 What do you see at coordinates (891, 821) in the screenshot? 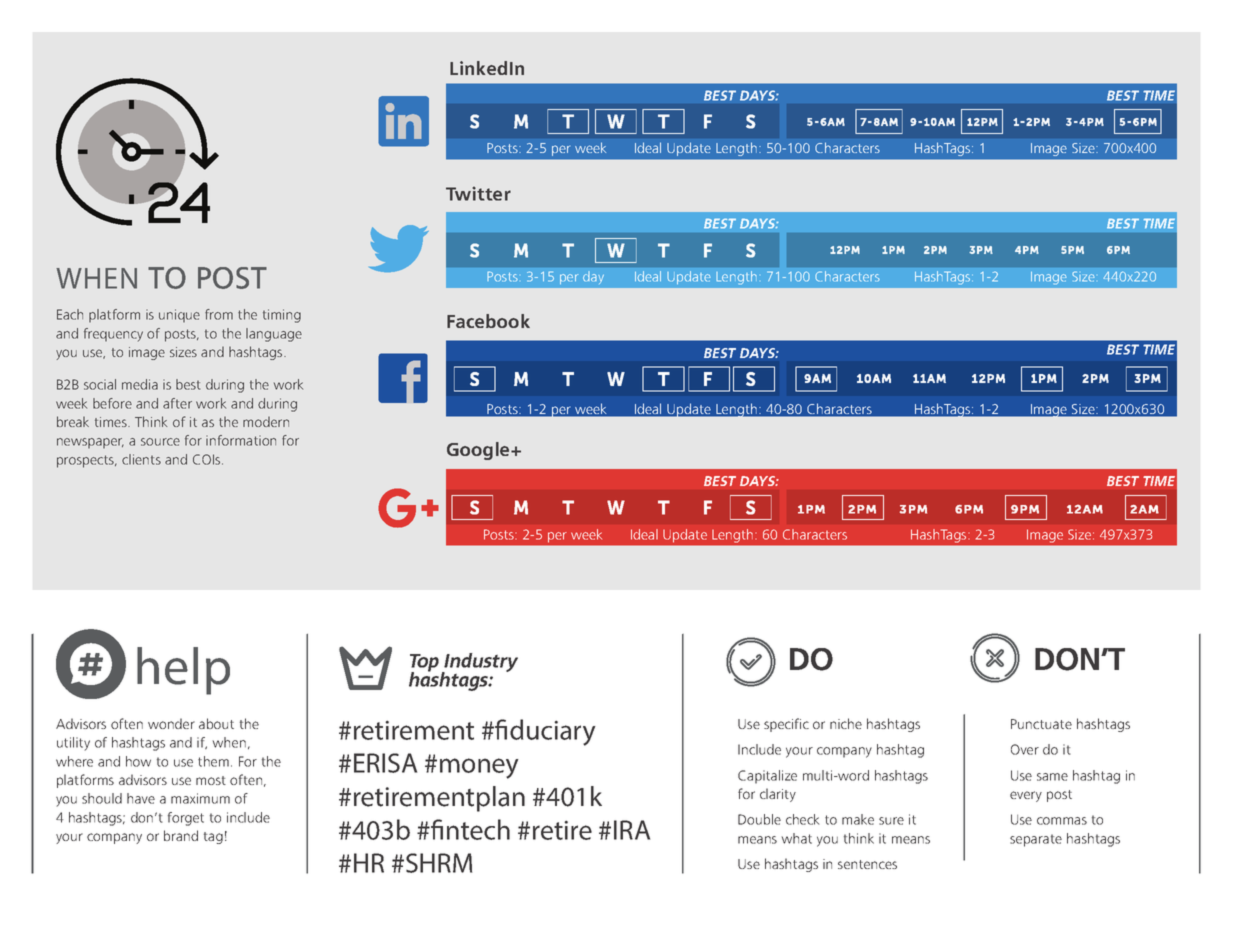
I see `sure` at bounding box center [891, 821].
